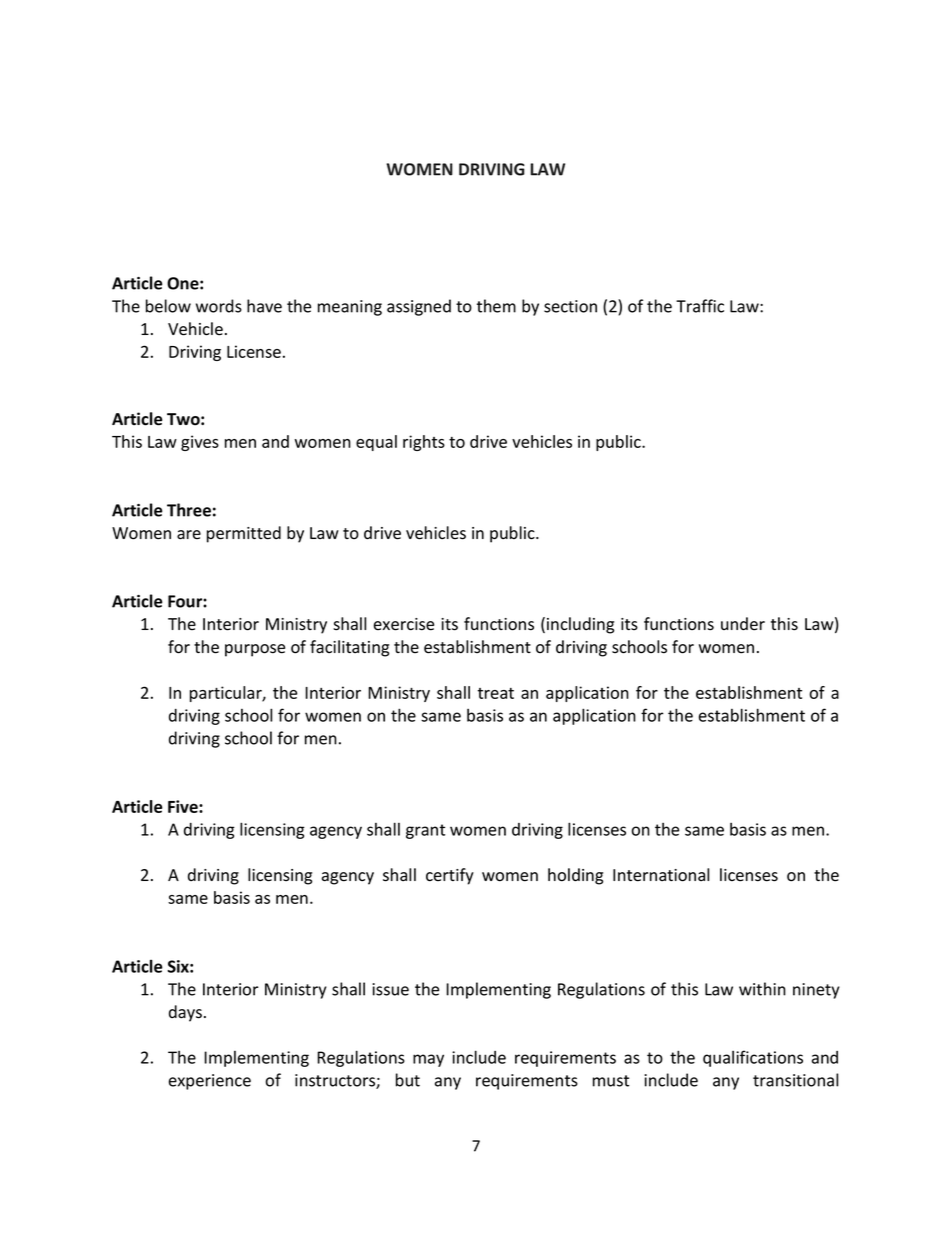 Image resolution: width=952 pixels, height=1233 pixels. I want to click on grant, so click(425, 831).
